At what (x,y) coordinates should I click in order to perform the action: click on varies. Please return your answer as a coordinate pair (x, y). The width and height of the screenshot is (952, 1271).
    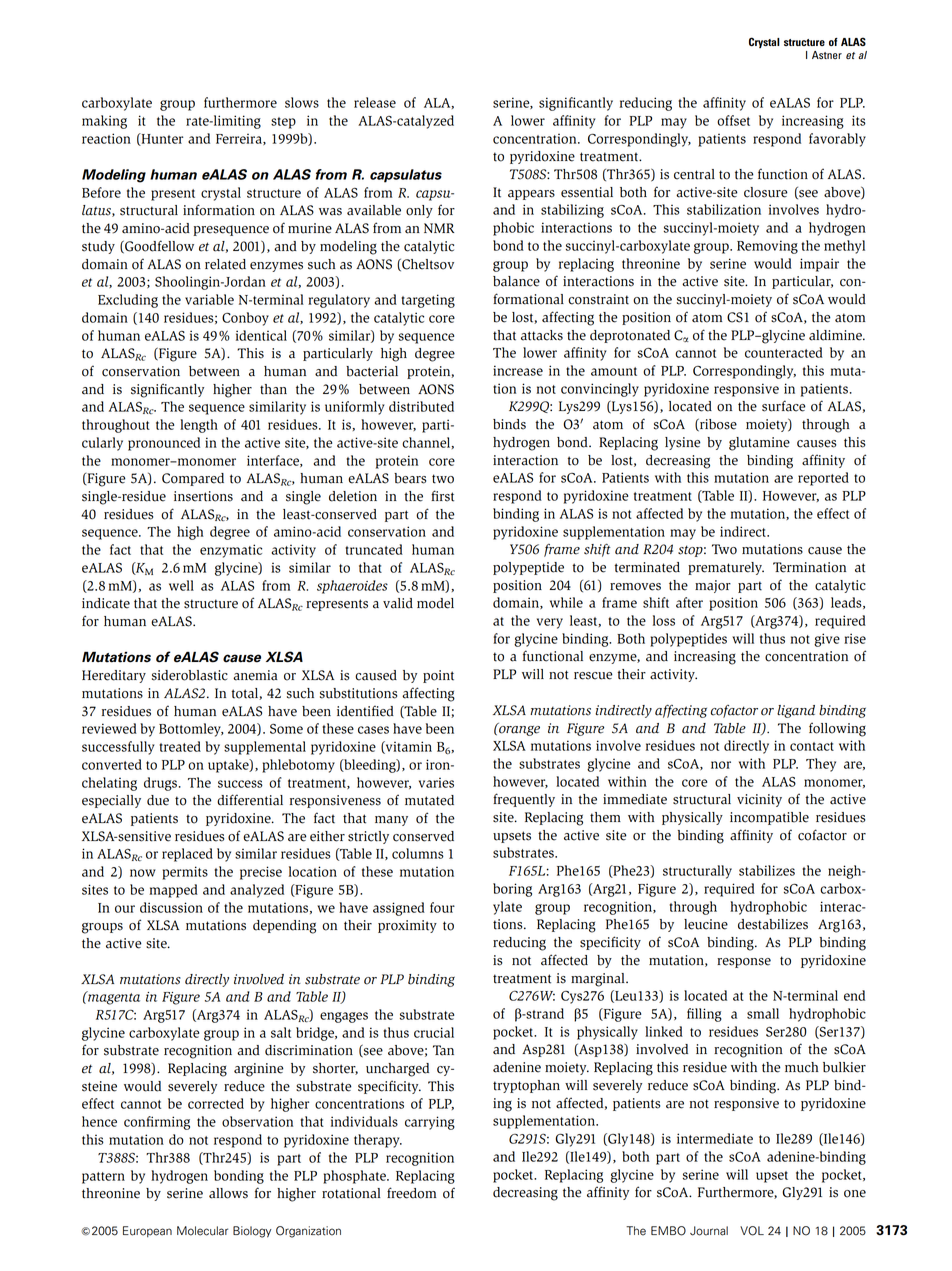
    Looking at the image, I should click on (436, 783).
